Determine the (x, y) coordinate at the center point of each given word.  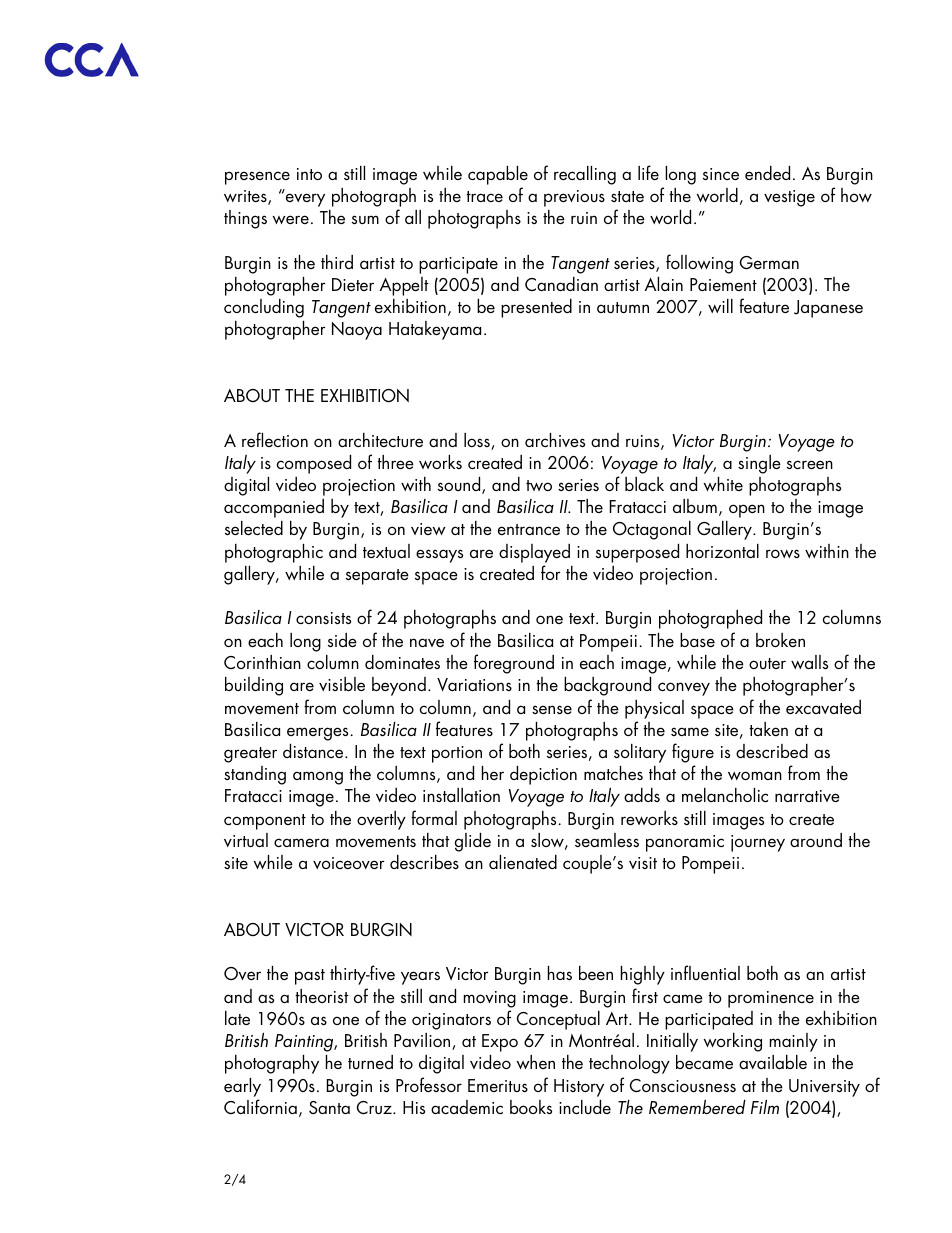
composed (314, 464)
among (318, 778)
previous (574, 198)
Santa (329, 1107)
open (747, 511)
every (305, 200)
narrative (807, 796)
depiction (543, 775)
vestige (789, 198)
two (539, 485)
